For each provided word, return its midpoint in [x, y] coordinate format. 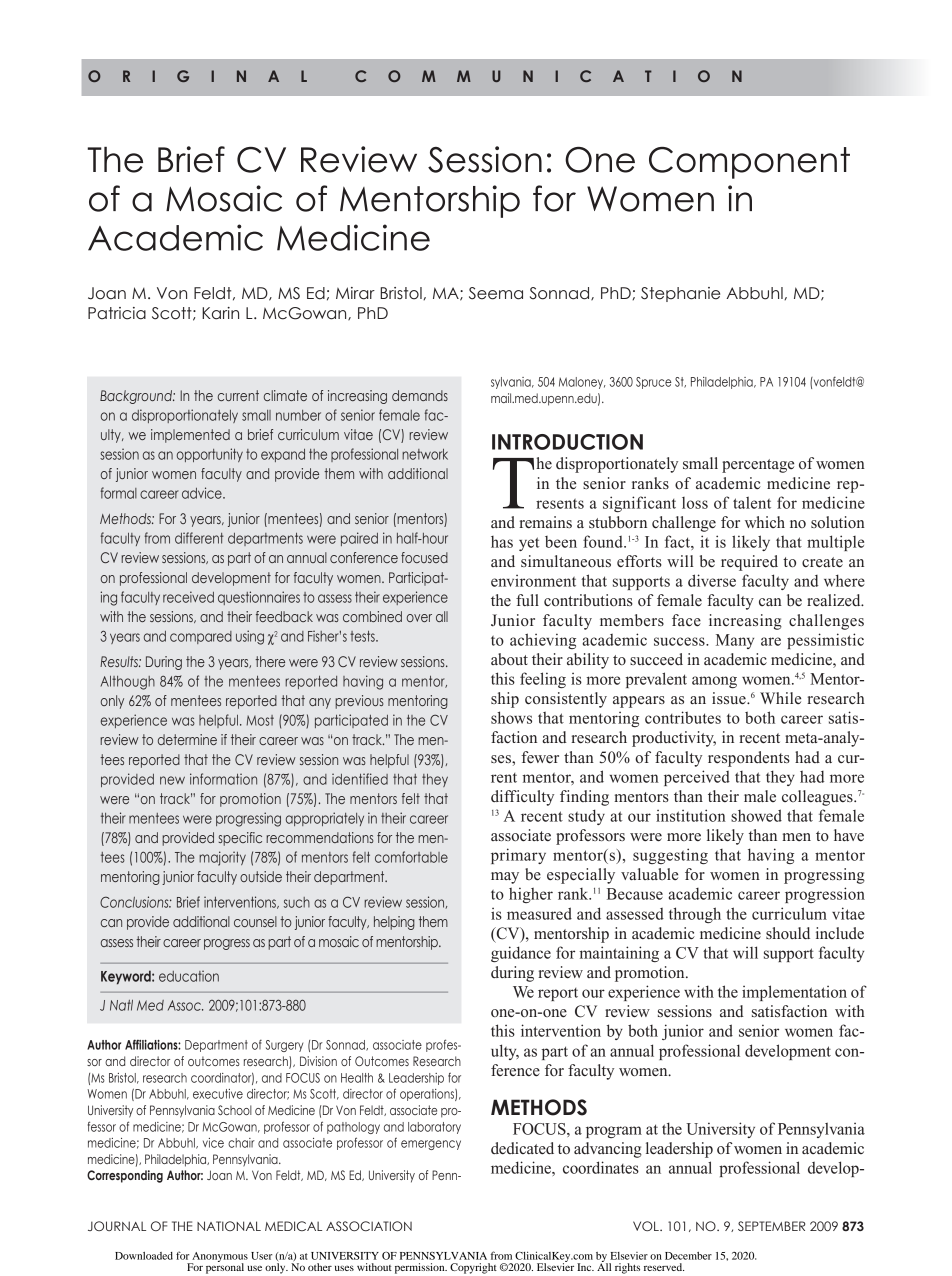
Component [749, 163]
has [502, 542]
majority [222, 858]
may [505, 878]
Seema [496, 293]
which [765, 522]
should [788, 933]
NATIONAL [229, 1226]
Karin [220, 313]
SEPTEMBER [771, 1226]
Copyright [473, 1268]
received [188, 597]
